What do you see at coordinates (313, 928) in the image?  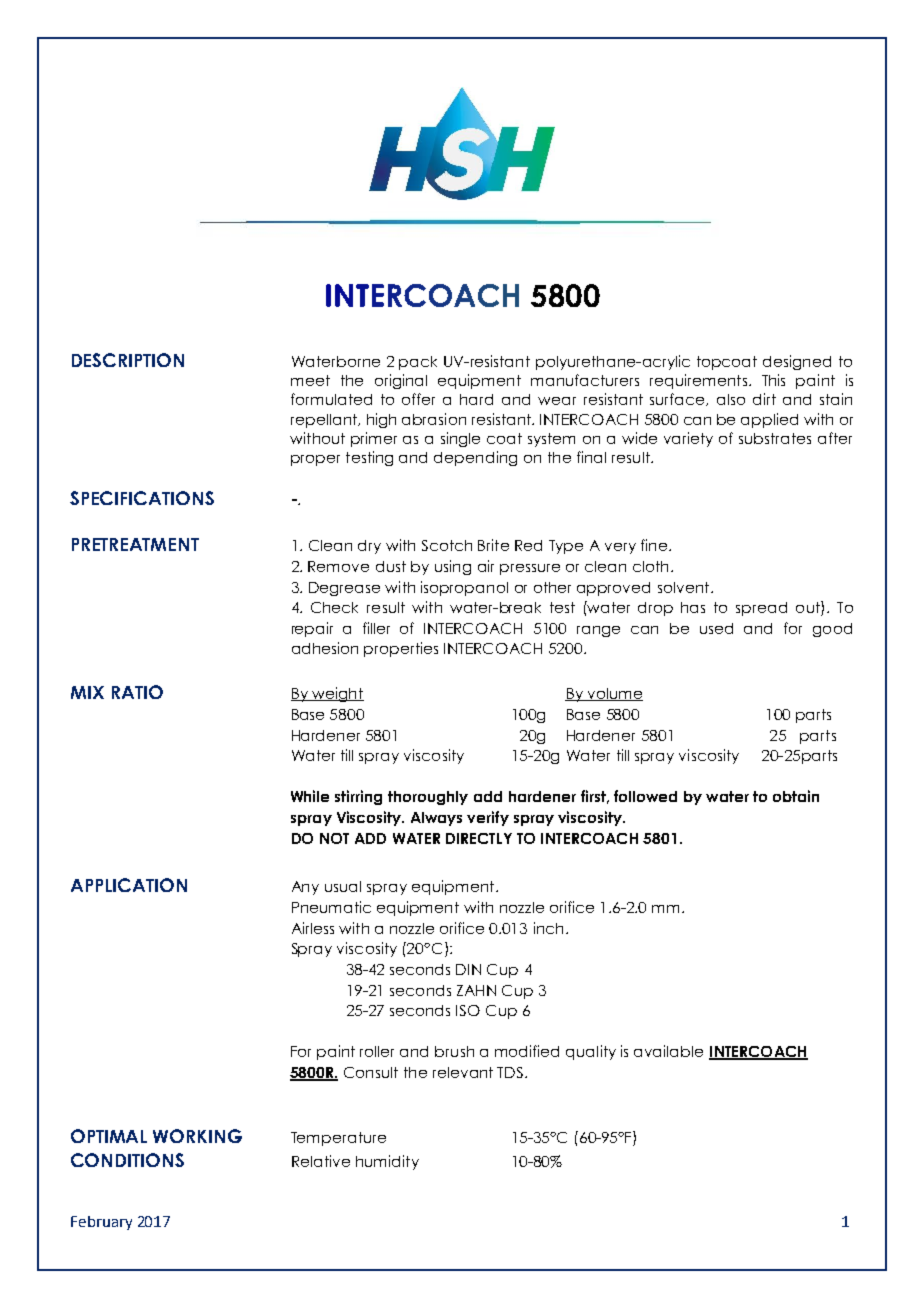 I see `Airless` at bounding box center [313, 928].
